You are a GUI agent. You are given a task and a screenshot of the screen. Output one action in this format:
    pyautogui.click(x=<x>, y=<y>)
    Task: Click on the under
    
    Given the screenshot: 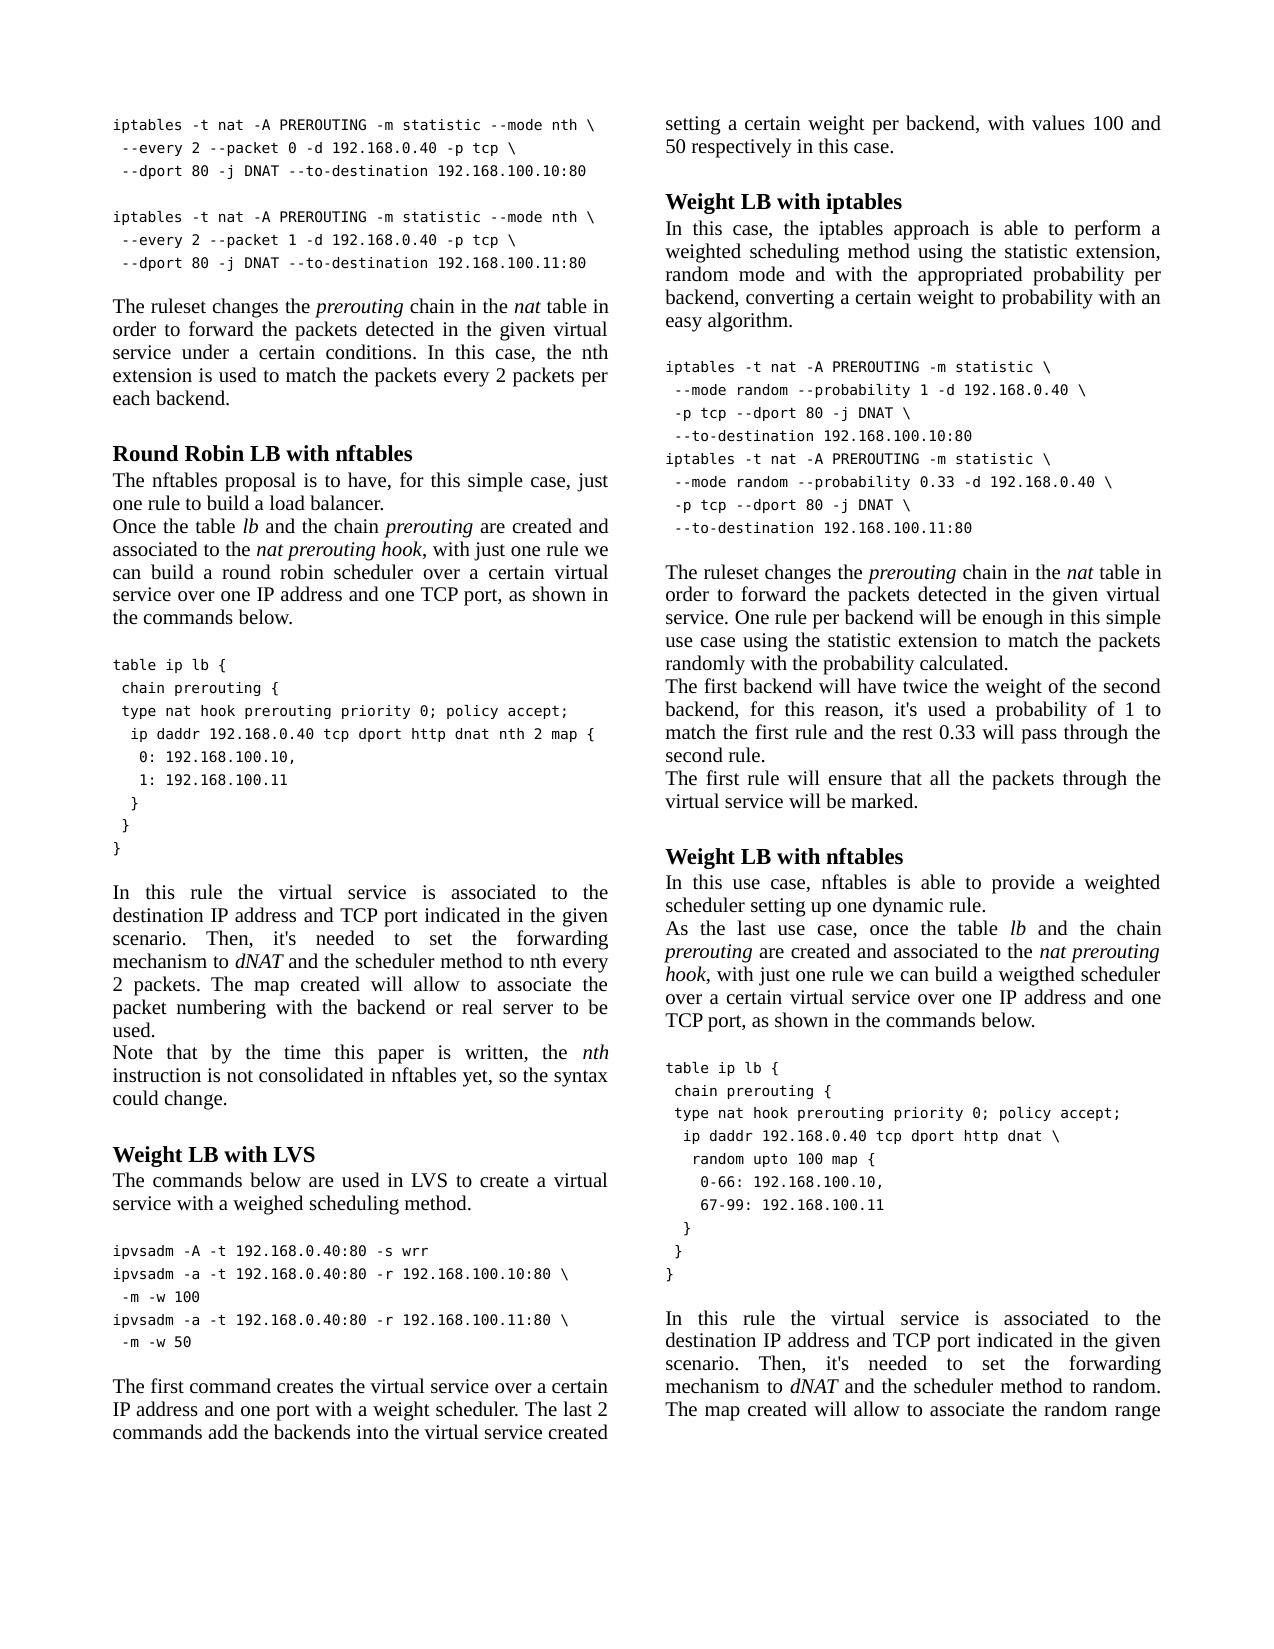 What is the action you would take?
    pyautogui.click(x=205, y=351)
